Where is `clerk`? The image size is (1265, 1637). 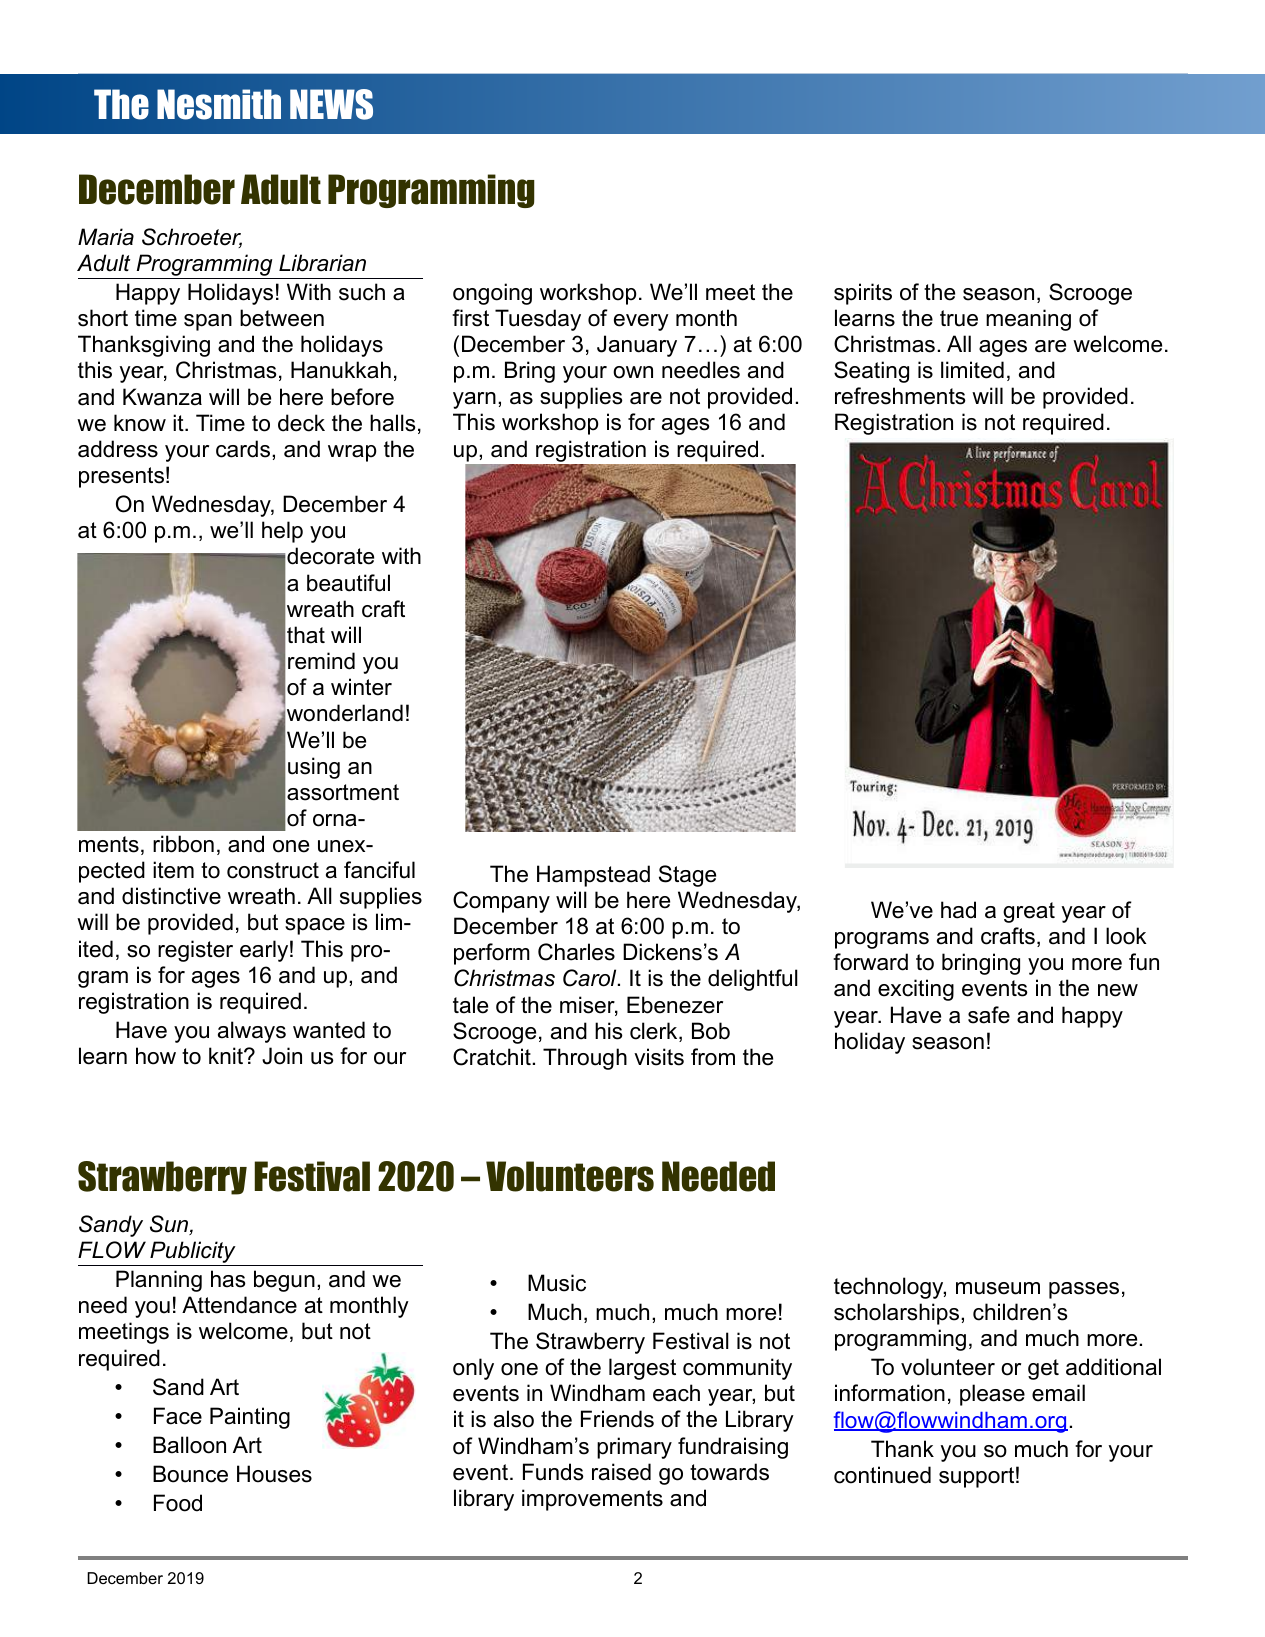 clerk is located at coordinates (655, 1032).
